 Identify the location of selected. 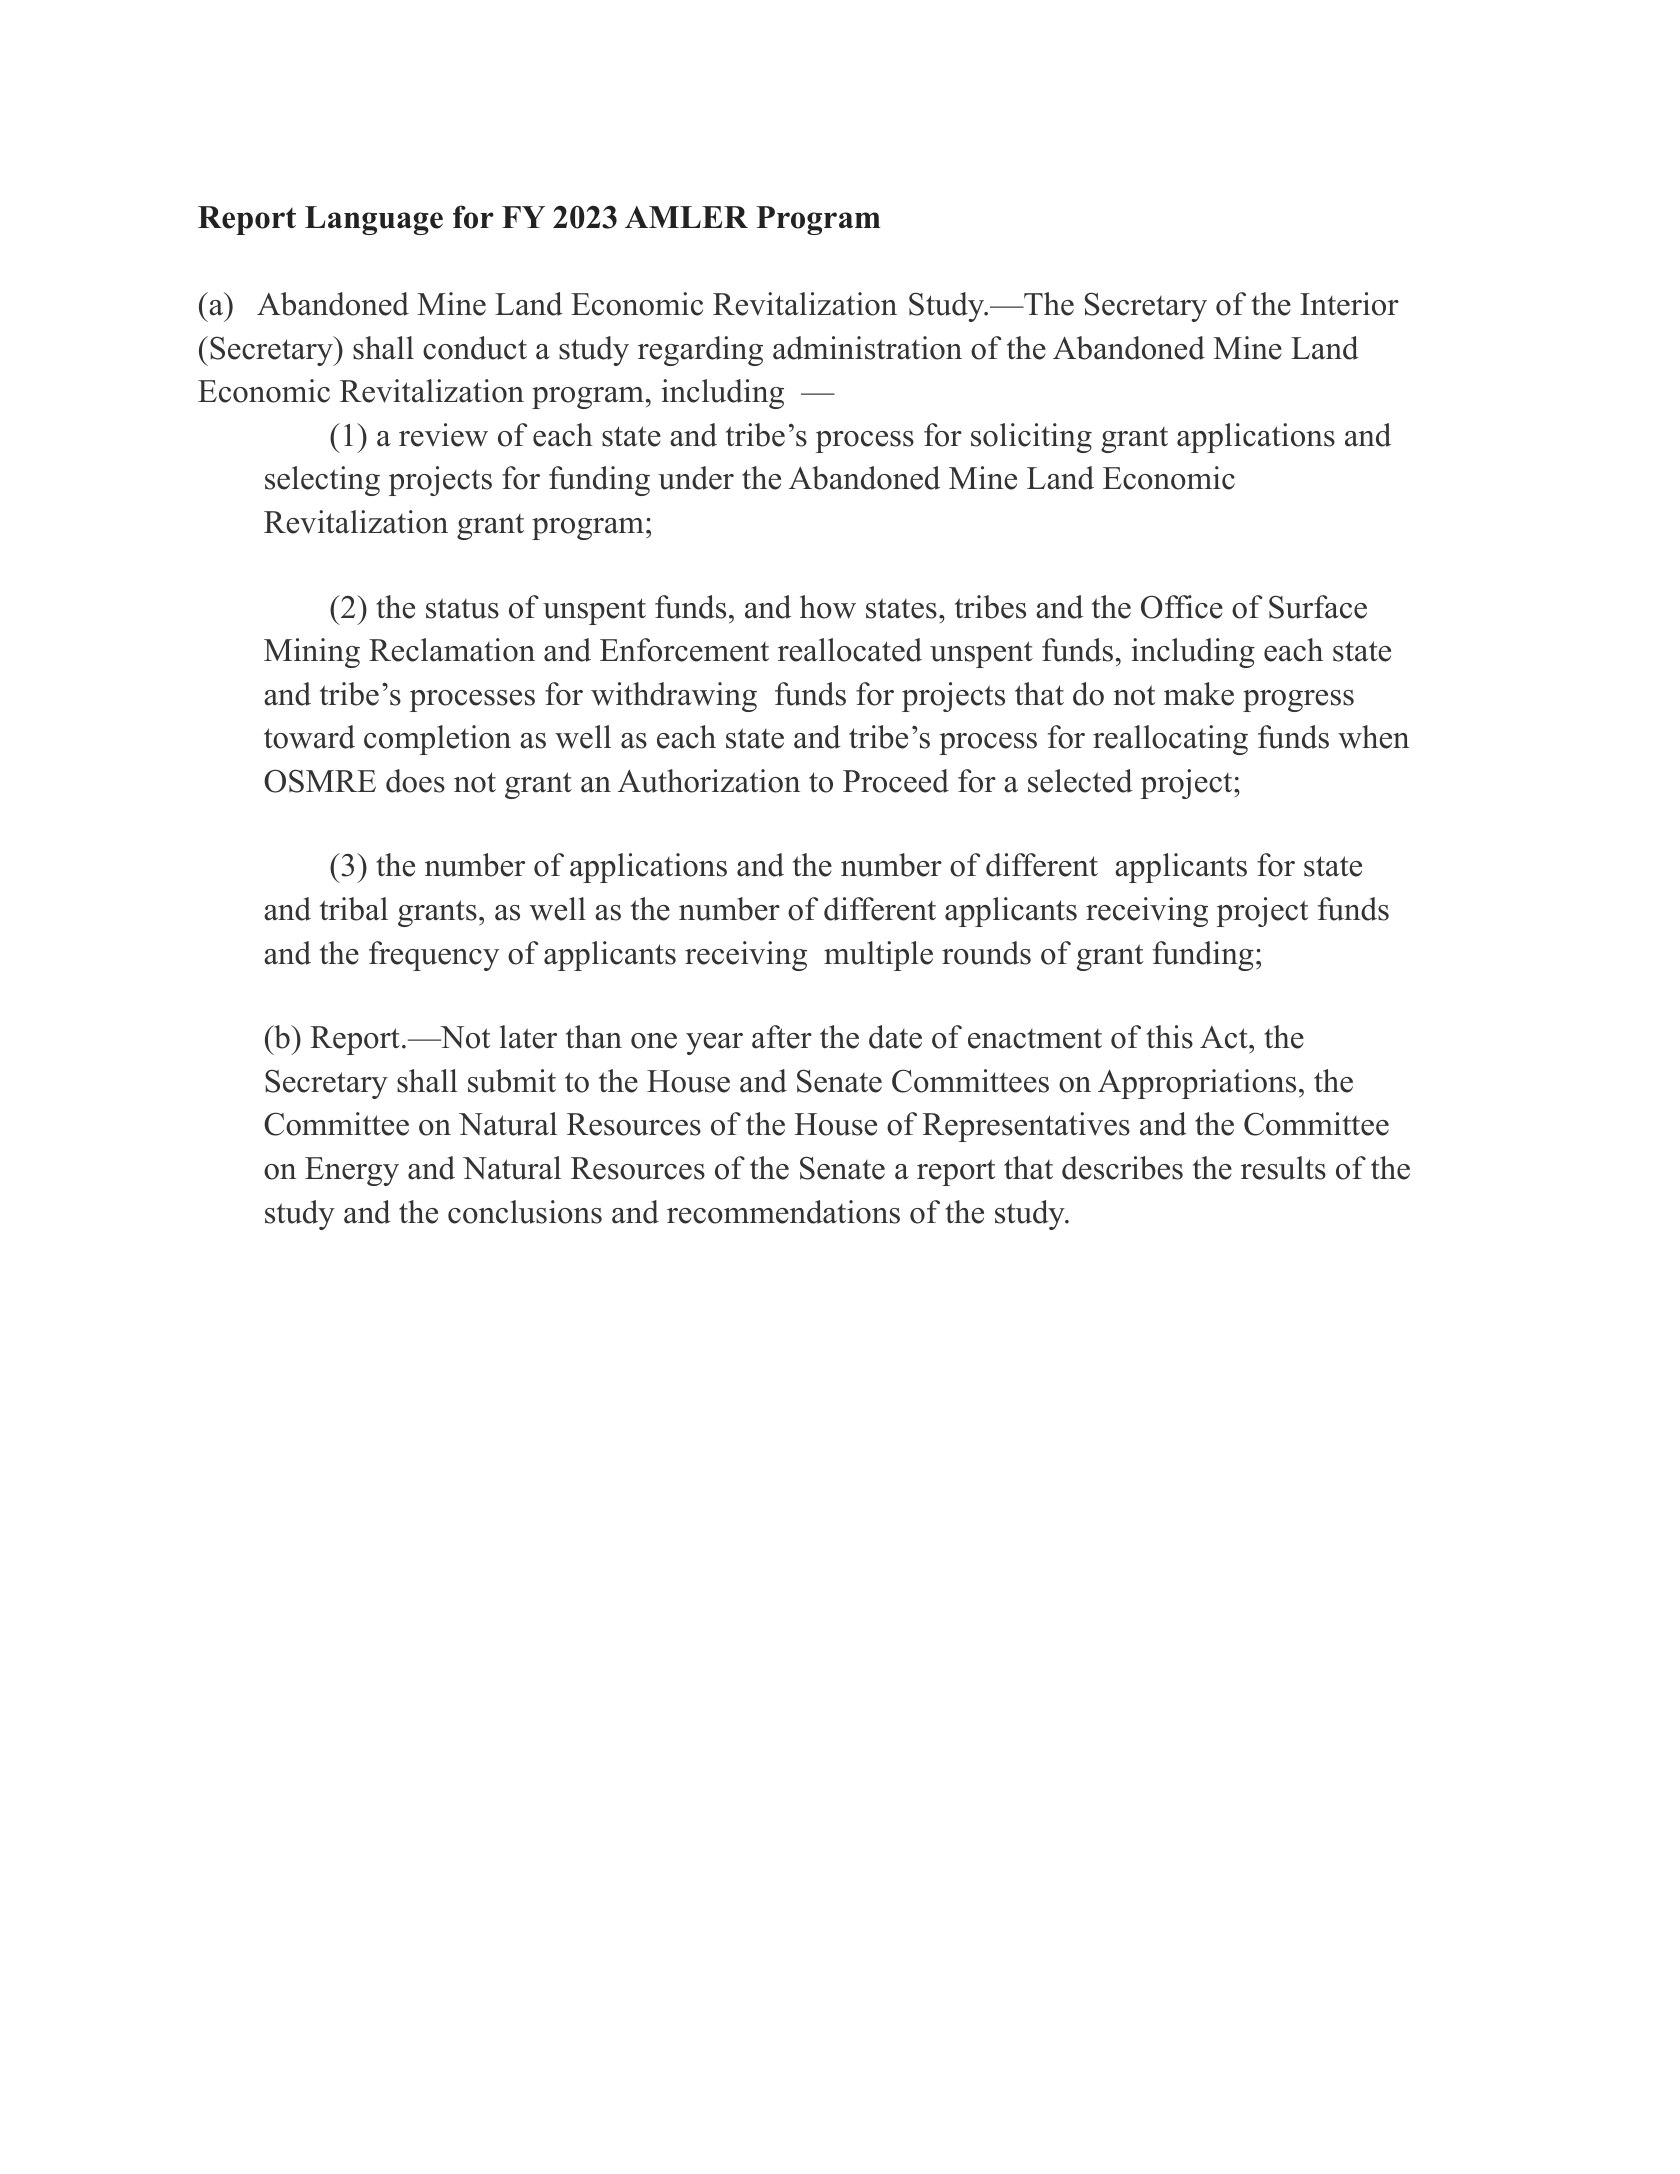
(1080, 781).
